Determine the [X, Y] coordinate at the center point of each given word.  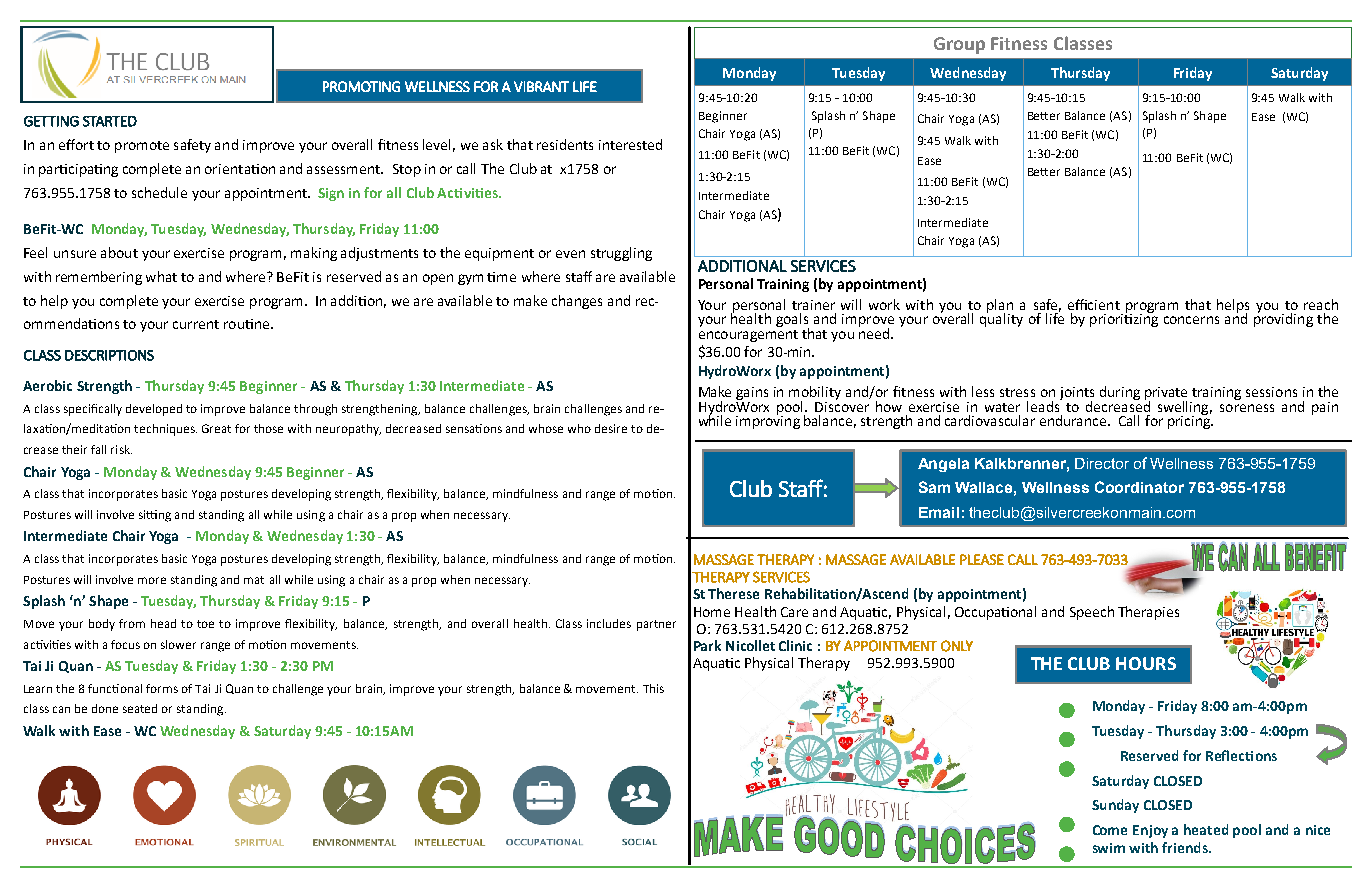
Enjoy [1150, 831]
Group [959, 45]
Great [216, 428]
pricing [1190, 421]
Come [1110, 830]
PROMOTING [361, 86]
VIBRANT [541, 86]
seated [140, 708]
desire [611, 428]
